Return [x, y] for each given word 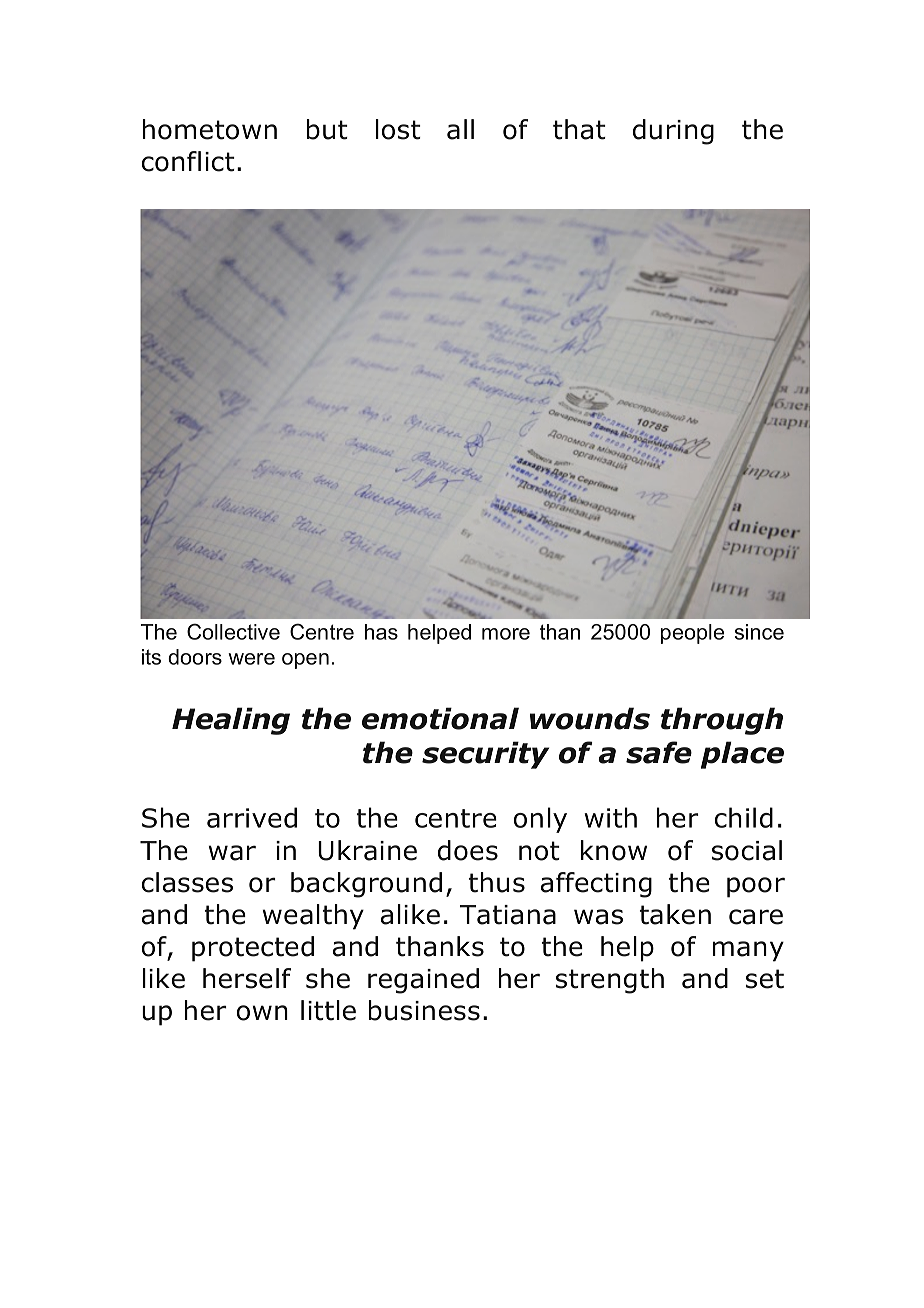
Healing [231, 721]
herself [247, 978]
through [722, 721]
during [673, 132]
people [692, 634]
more [506, 634]
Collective [233, 631]
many [748, 951]
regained [423, 981]
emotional [440, 718]
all [460, 129]
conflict [188, 161]
